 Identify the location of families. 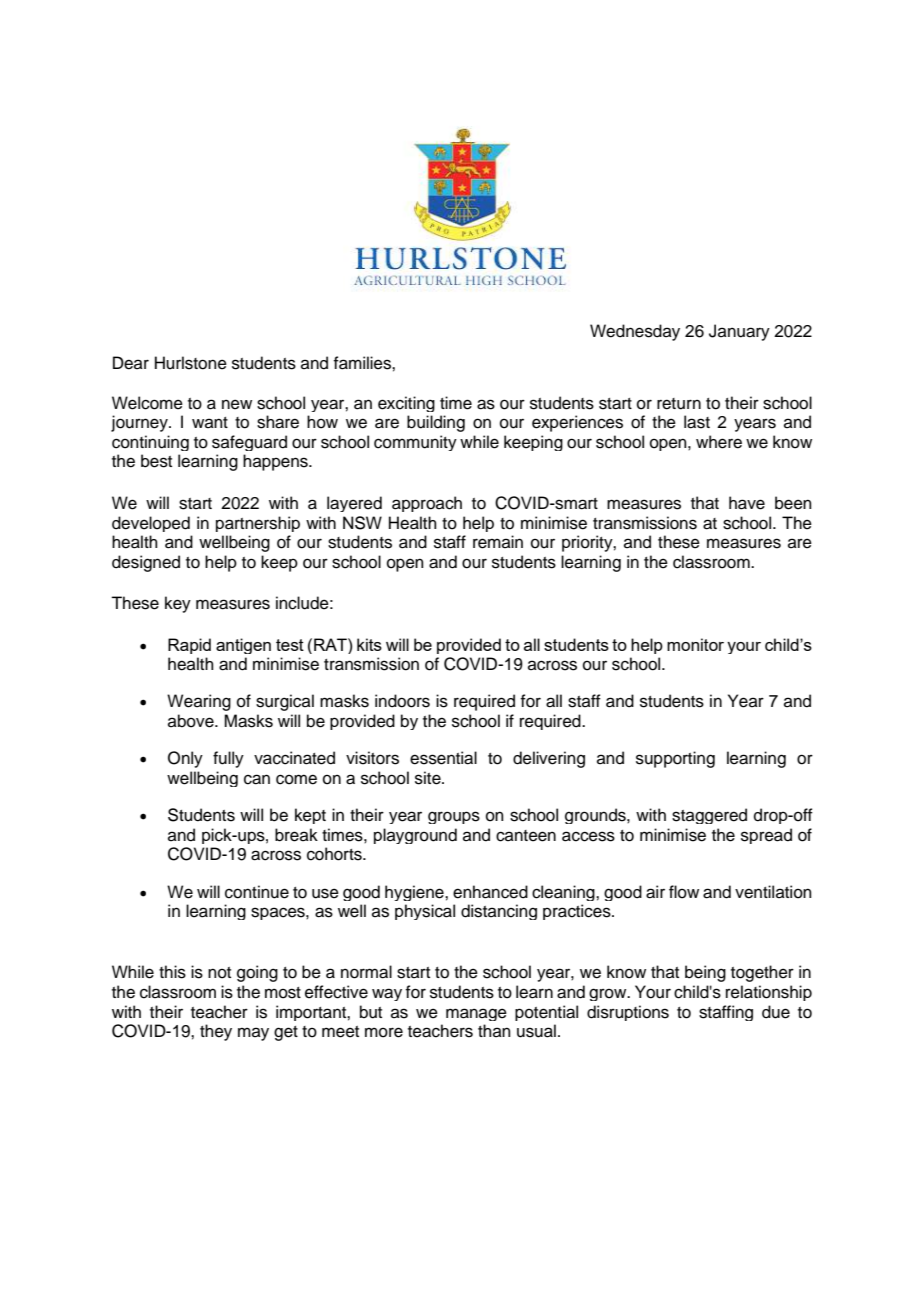
(363, 363).
